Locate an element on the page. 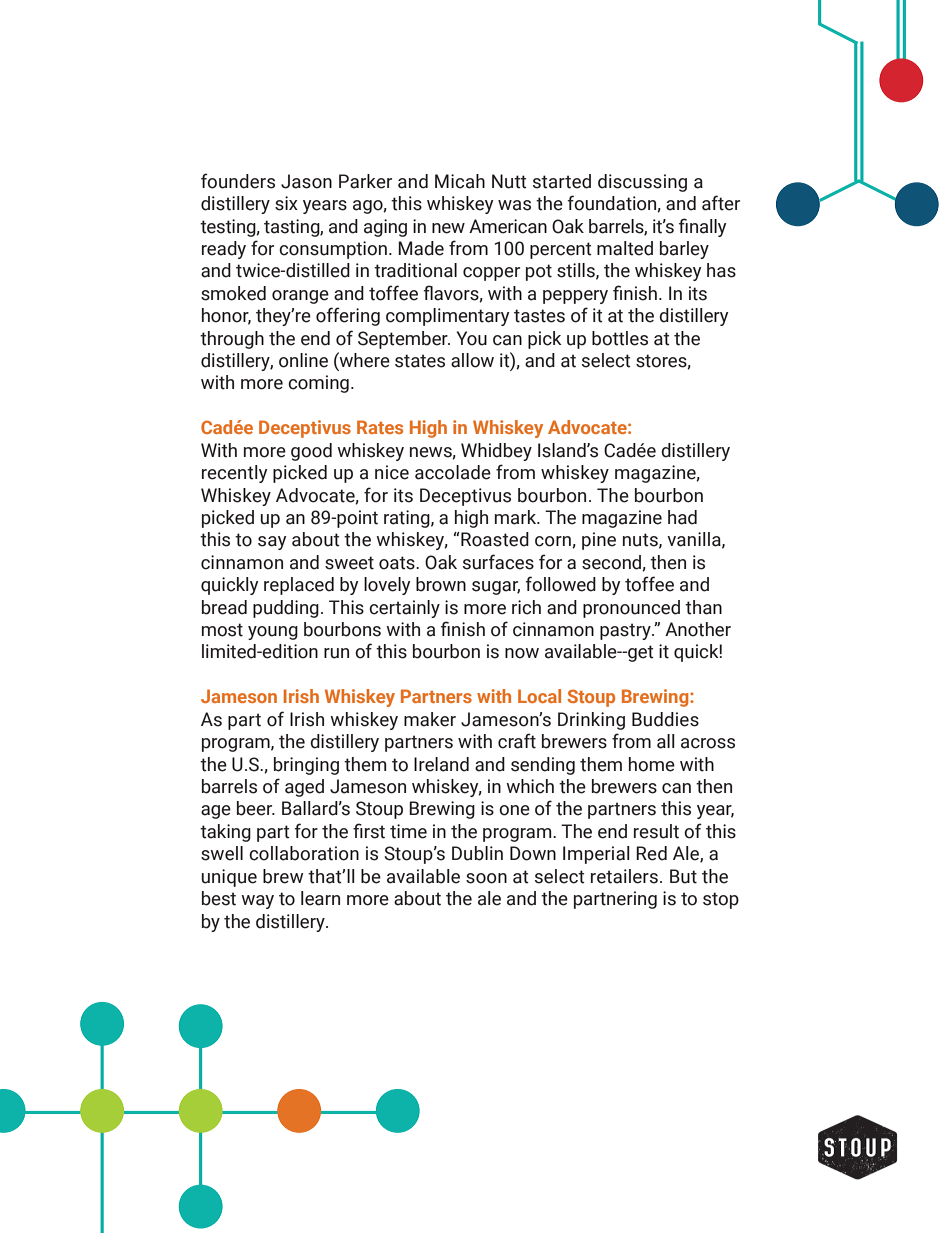 The width and height of the page is (952, 1233). Micah is located at coordinates (460, 181).
